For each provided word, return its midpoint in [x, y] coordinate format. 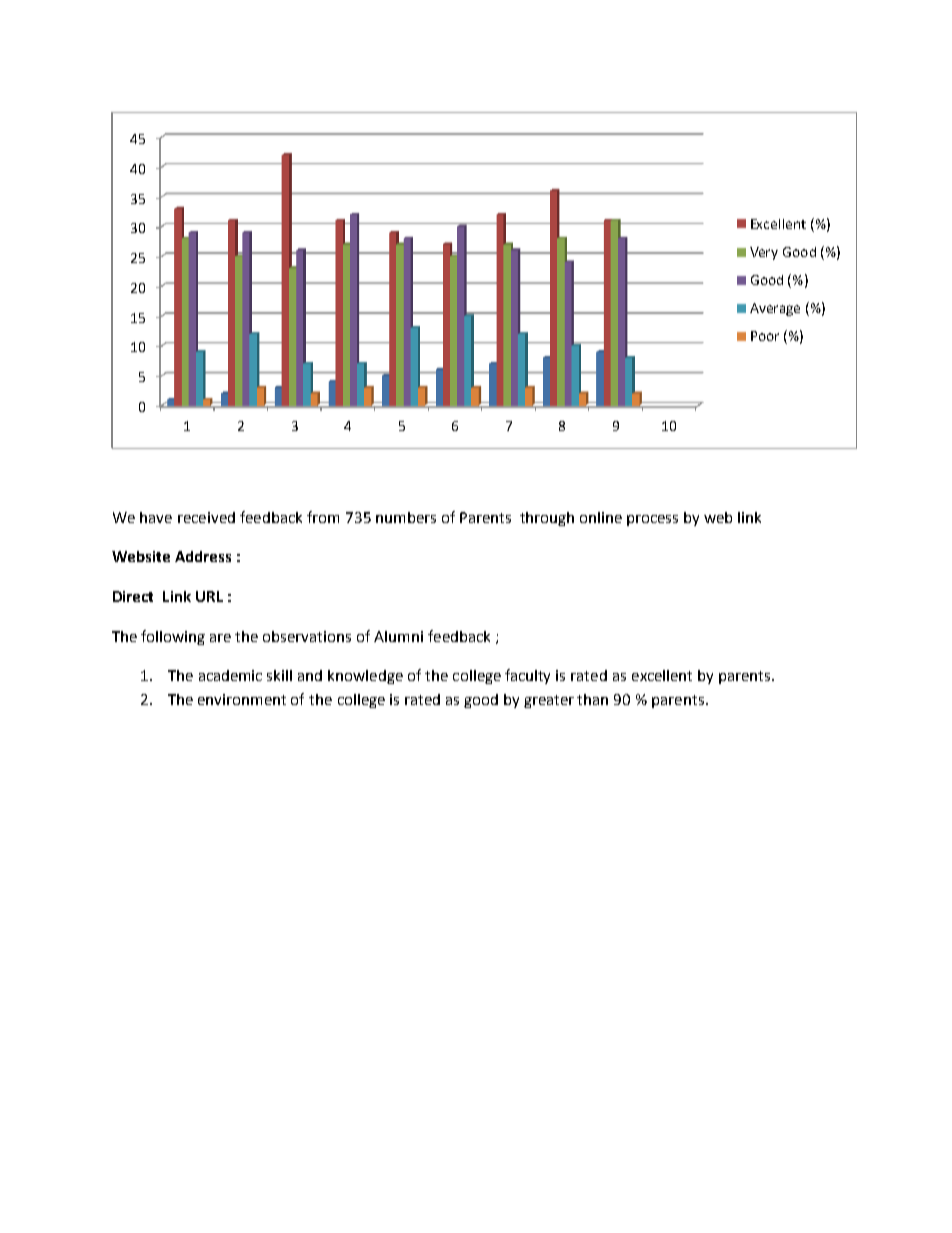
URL [209, 596]
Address [203, 556]
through [547, 519]
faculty [527, 676]
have [156, 517]
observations [307, 636]
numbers [406, 517]
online [601, 517]
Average [775, 309]
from [323, 517]
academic [230, 675]
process [652, 520]
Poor [765, 336]
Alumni [398, 636]
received [206, 517]
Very [764, 253]
